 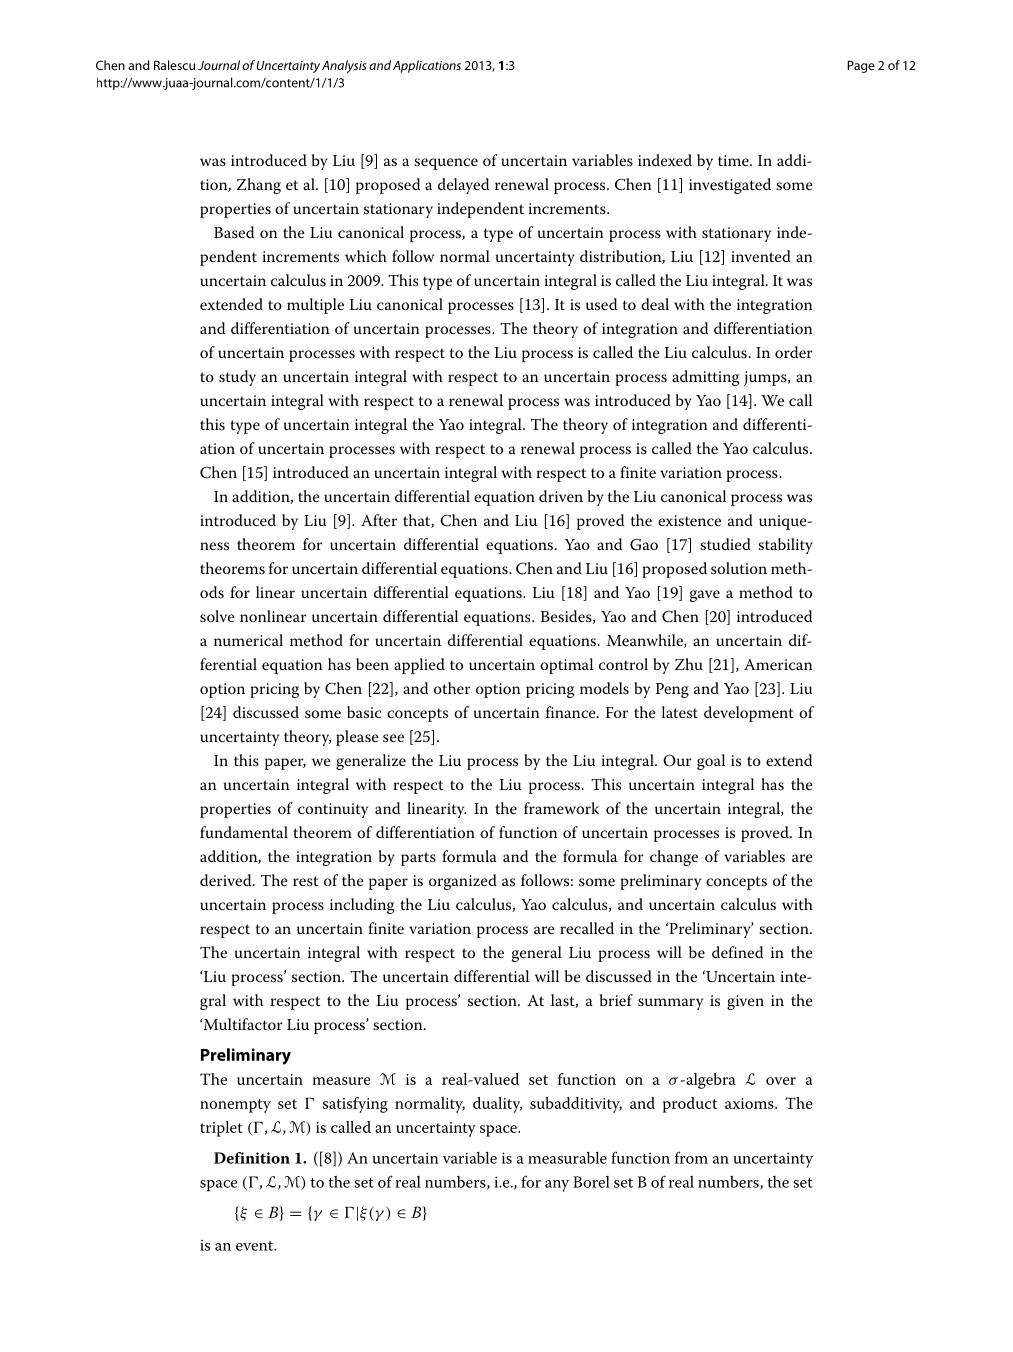 What do you see at coordinates (778, 664) in the page?
I see `American` at bounding box center [778, 664].
